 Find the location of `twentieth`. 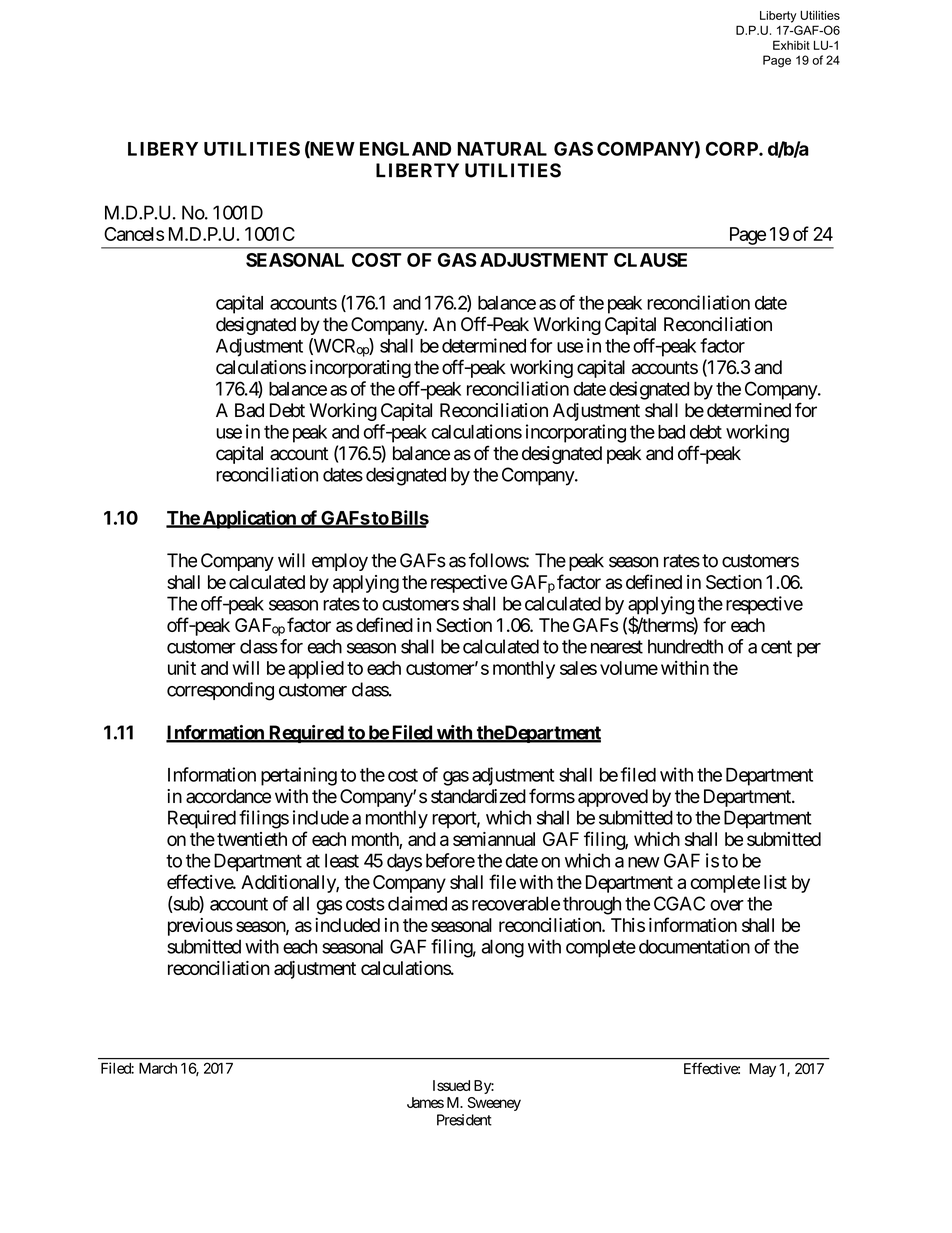

twentieth is located at coordinates (252, 839).
